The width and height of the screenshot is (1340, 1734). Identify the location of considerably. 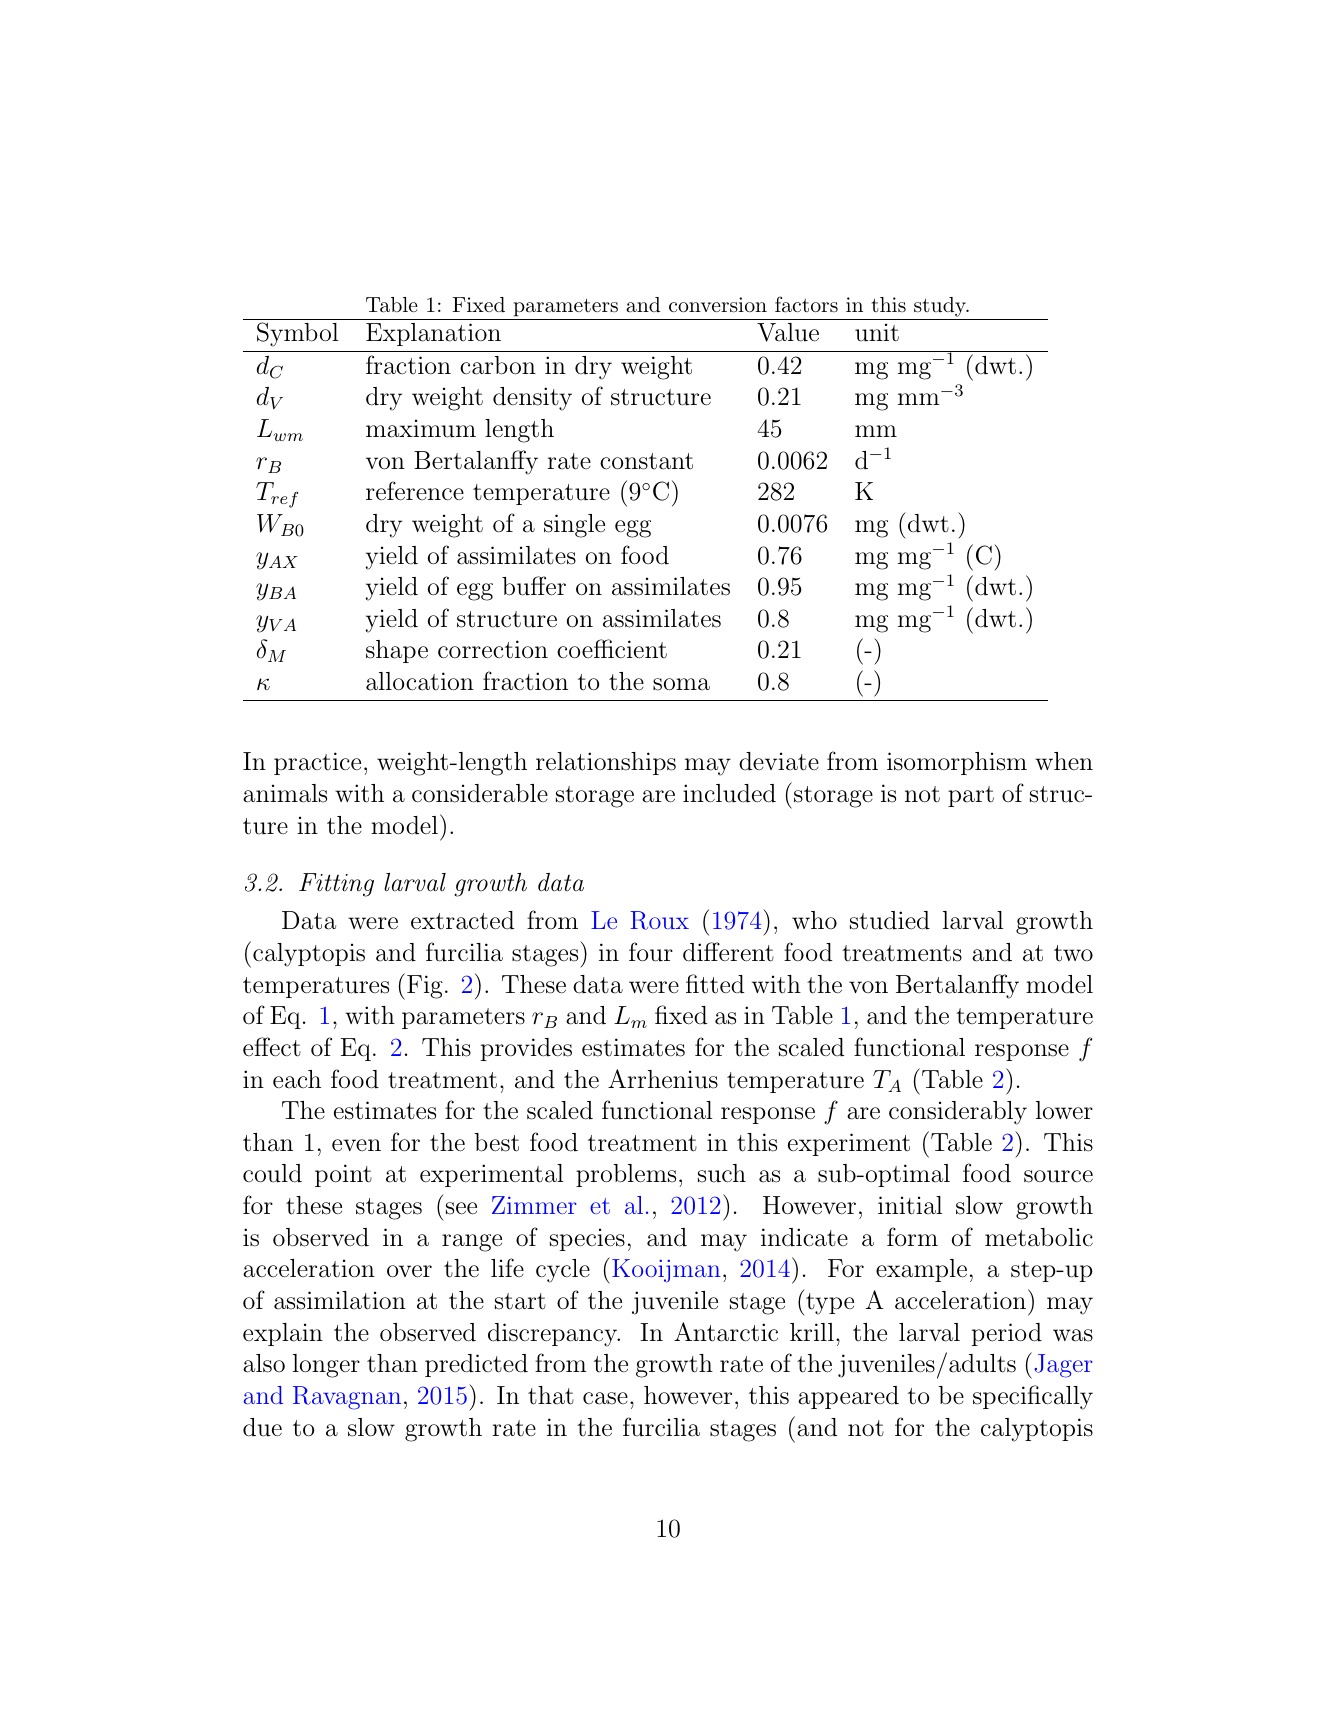
(958, 1113).
